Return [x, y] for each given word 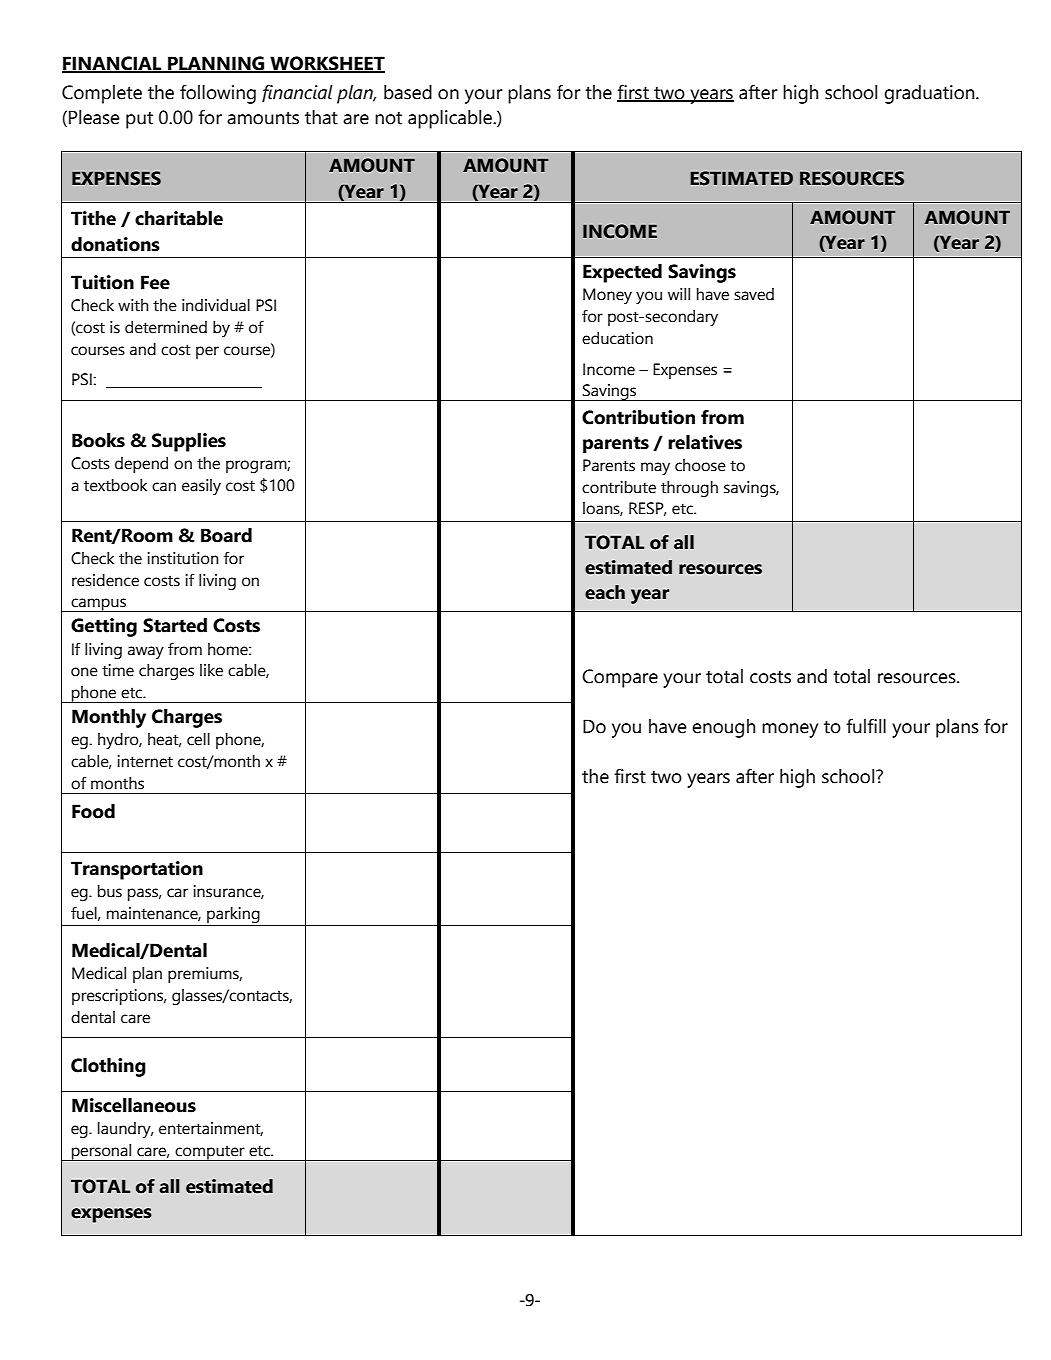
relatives [705, 442]
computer [210, 1153]
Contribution [638, 417]
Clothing [108, 1067]
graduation [930, 94]
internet [145, 761]
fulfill [866, 726]
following [218, 94]
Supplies [189, 442]
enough [723, 728]
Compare [620, 678]
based [408, 92]
